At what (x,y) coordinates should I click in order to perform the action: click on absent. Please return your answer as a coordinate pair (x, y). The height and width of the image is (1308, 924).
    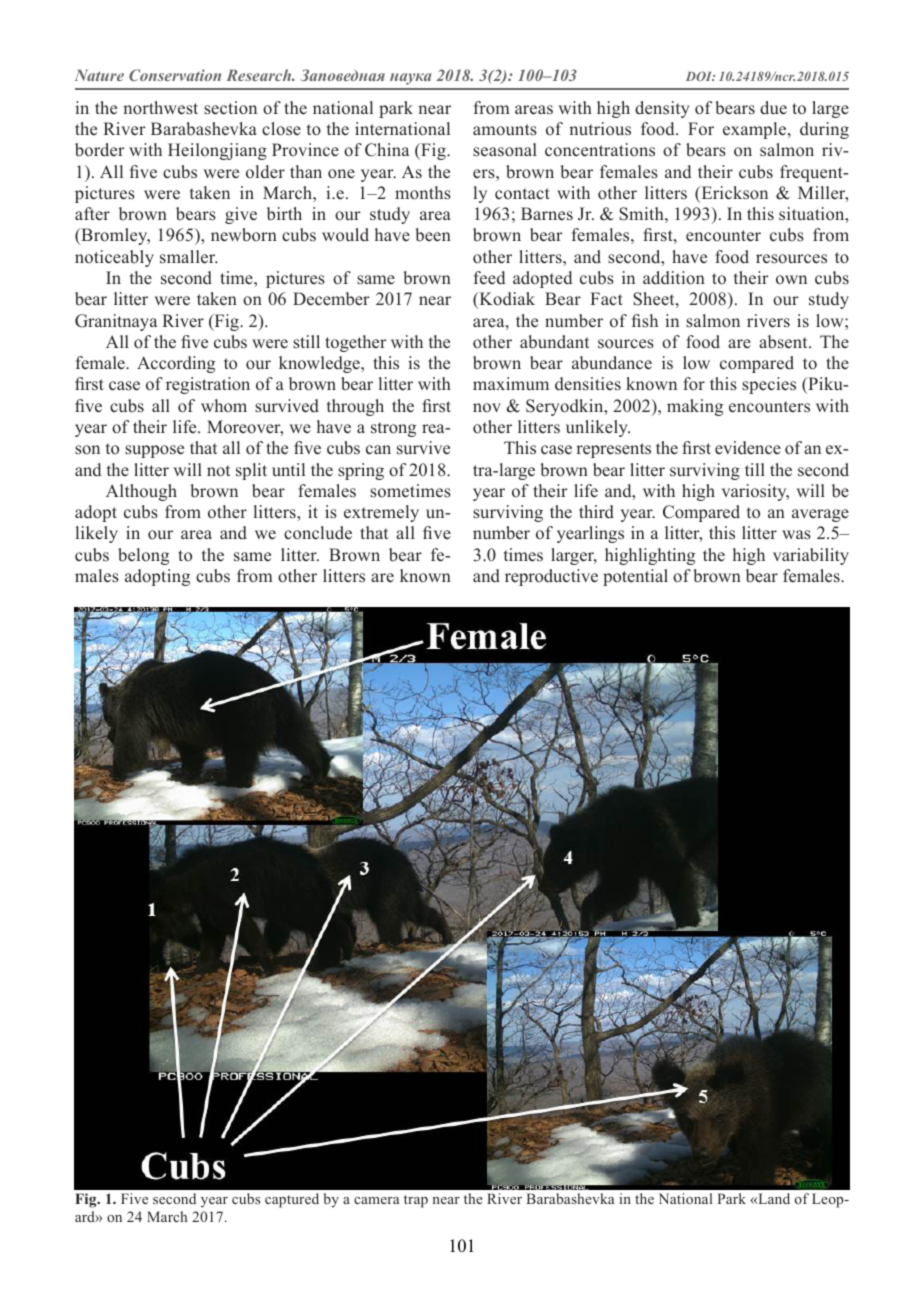
    Looking at the image, I should click on (784, 342).
